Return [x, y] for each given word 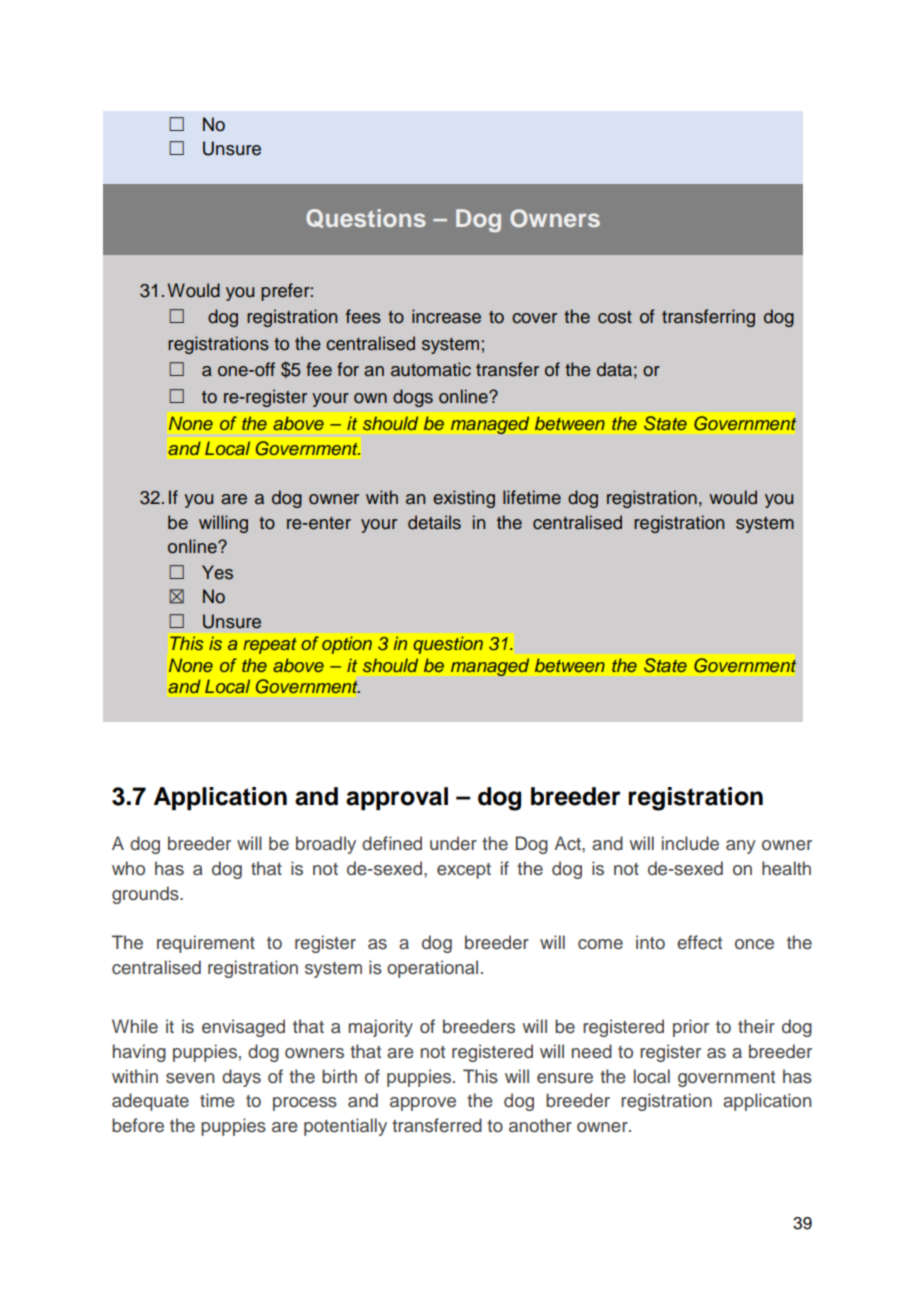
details [434, 522]
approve [423, 1104]
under [453, 843]
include [690, 843]
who [128, 868]
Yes [217, 572]
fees [363, 316]
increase [446, 316]
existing [464, 499]
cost [615, 317]
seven [190, 1078]
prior [691, 1028]
